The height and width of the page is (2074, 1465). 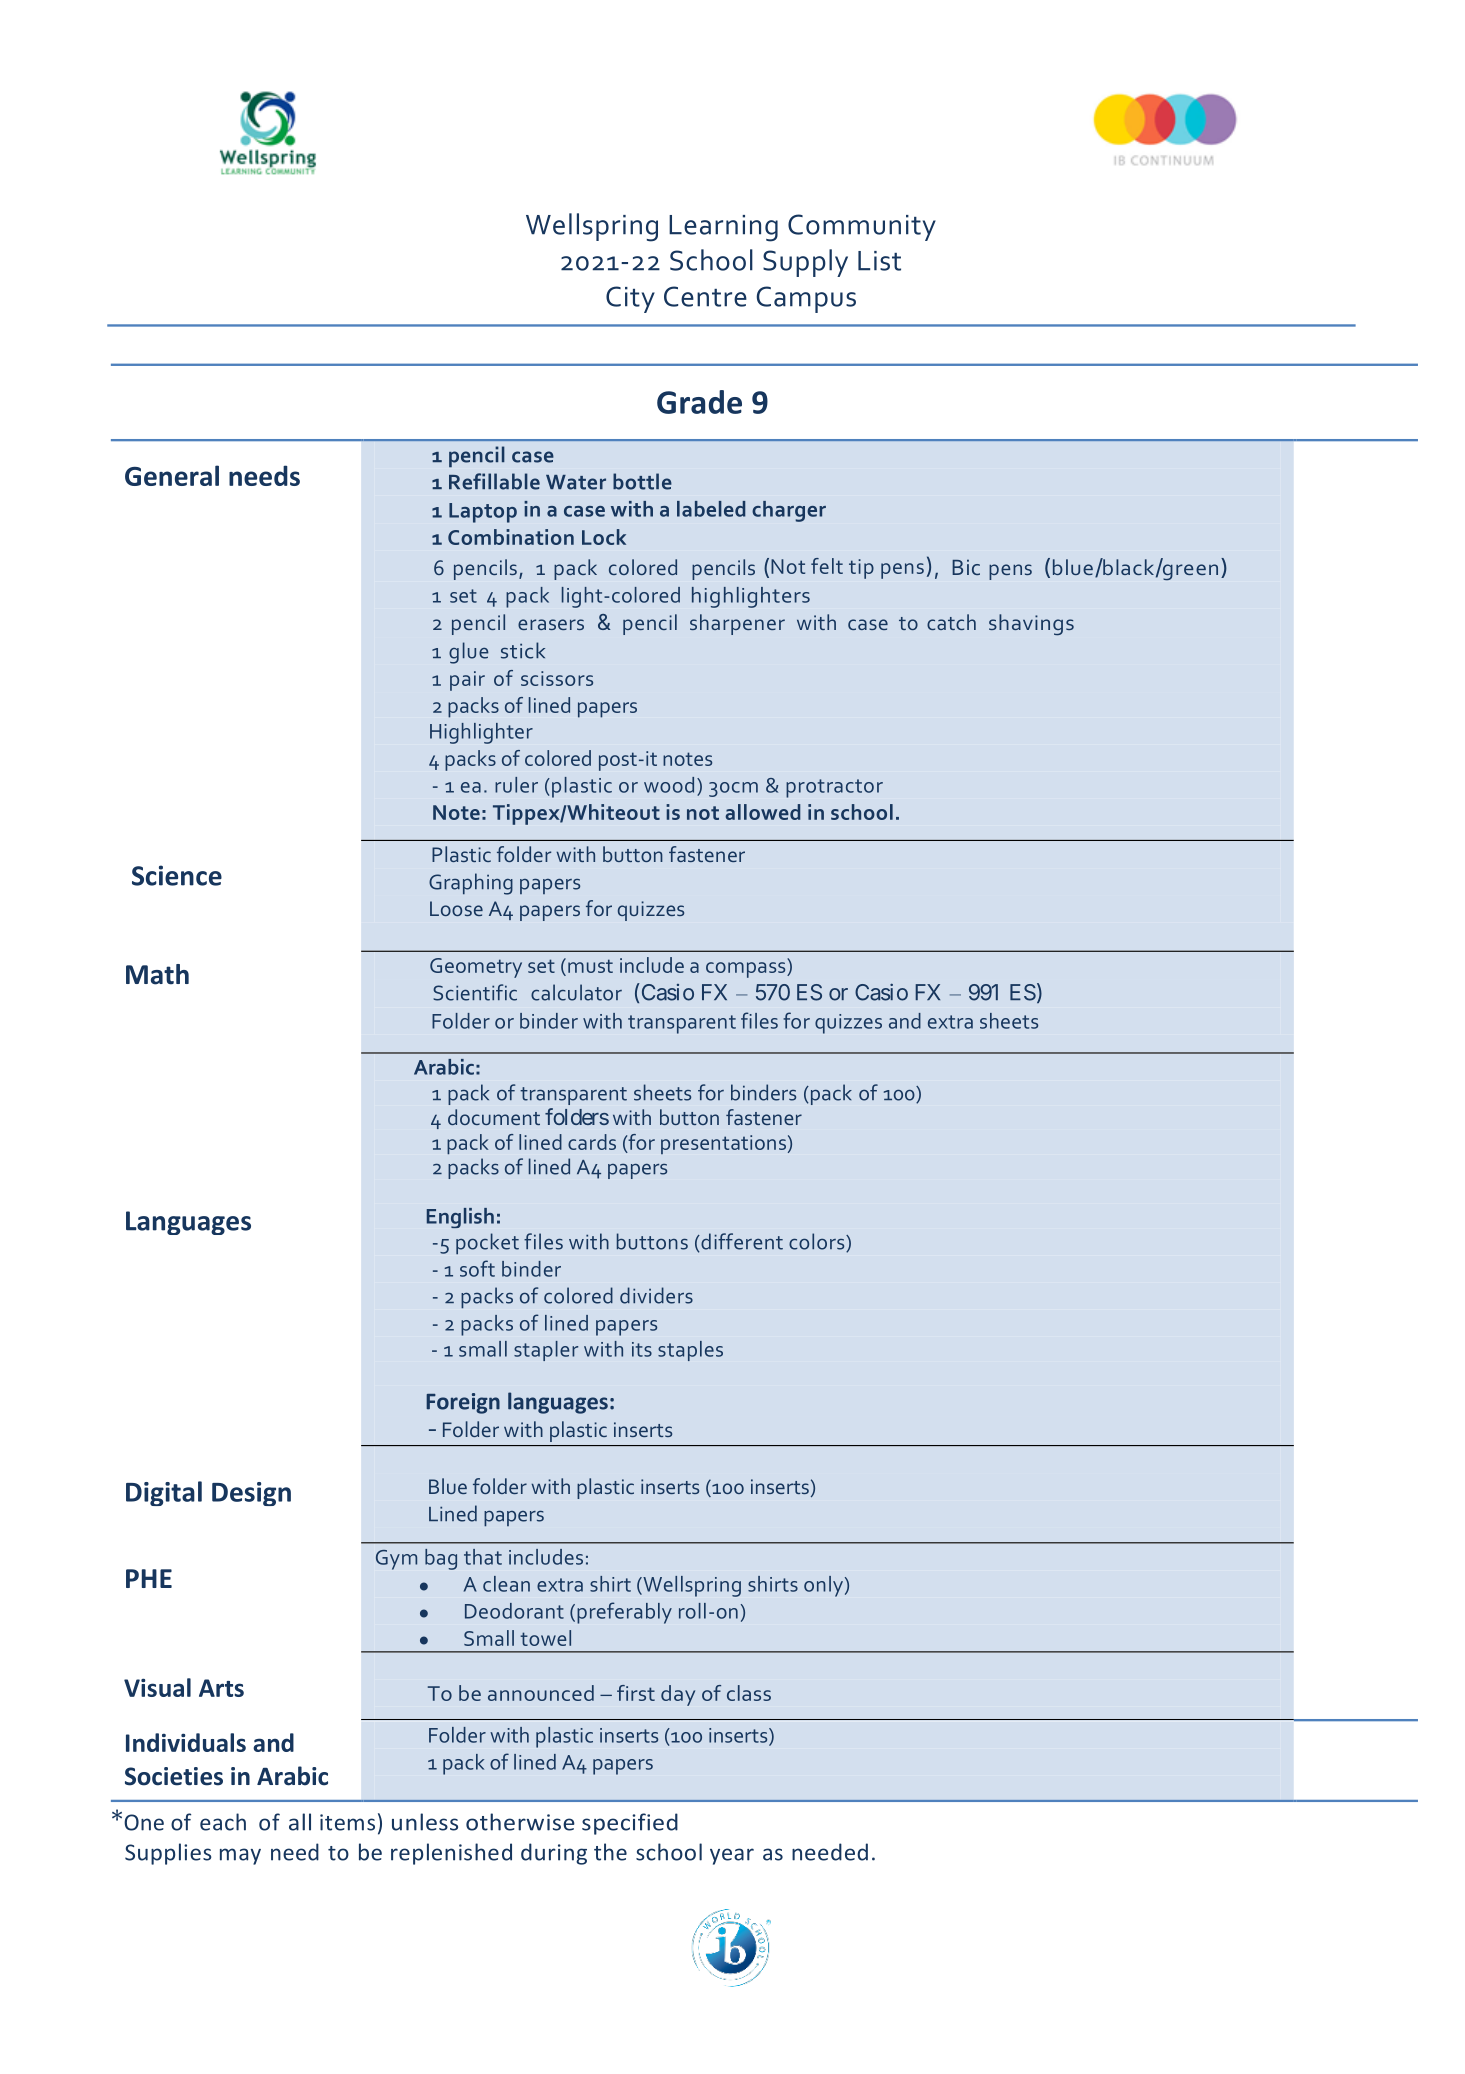 What do you see at coordinates (879, 261) in the page?
I see `List` at bounding box center [879, 261].
